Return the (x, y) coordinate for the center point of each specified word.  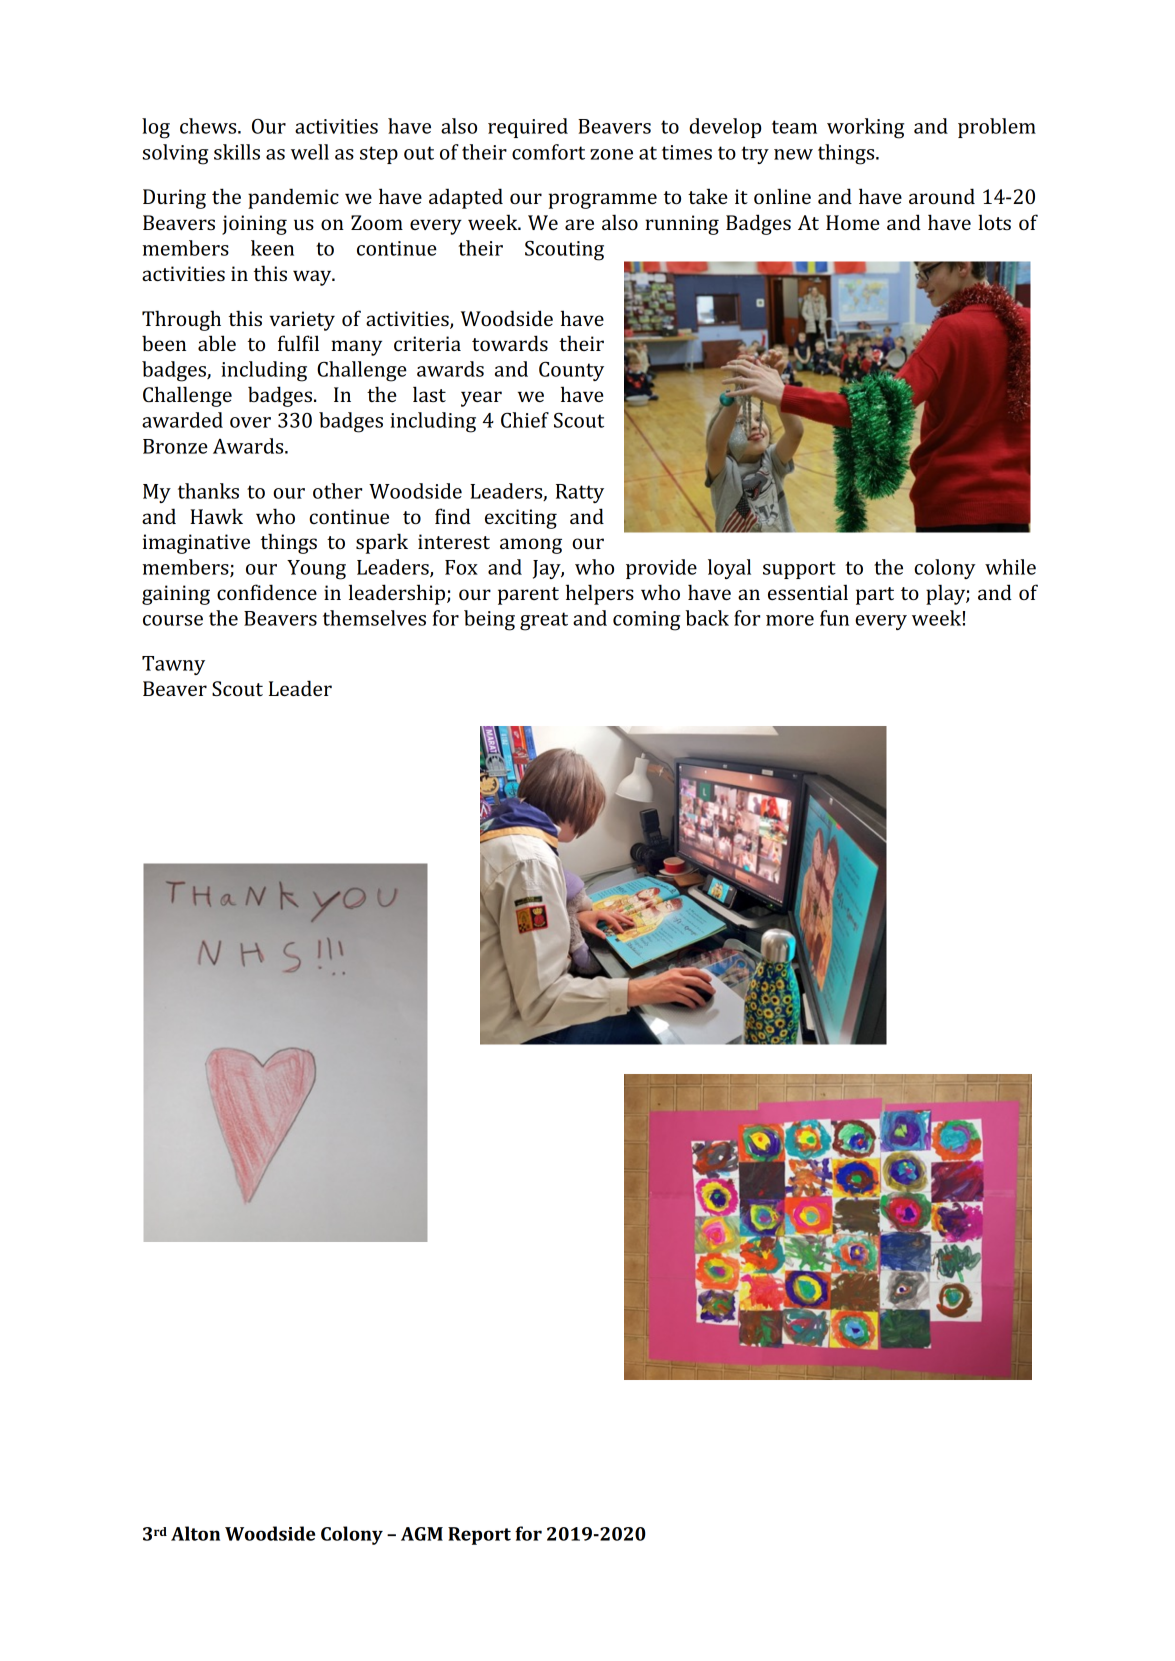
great (544, 621)
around (942, 196)
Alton (195, 1533)
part (875, 596)
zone (611, 154)
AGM (422, 1534)
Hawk (216, 516)
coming (646, 621)
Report (479, 1536)
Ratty (580, 493)
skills (237, 152)
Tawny (173, 665)
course (173, 620)
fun (834, 618)
